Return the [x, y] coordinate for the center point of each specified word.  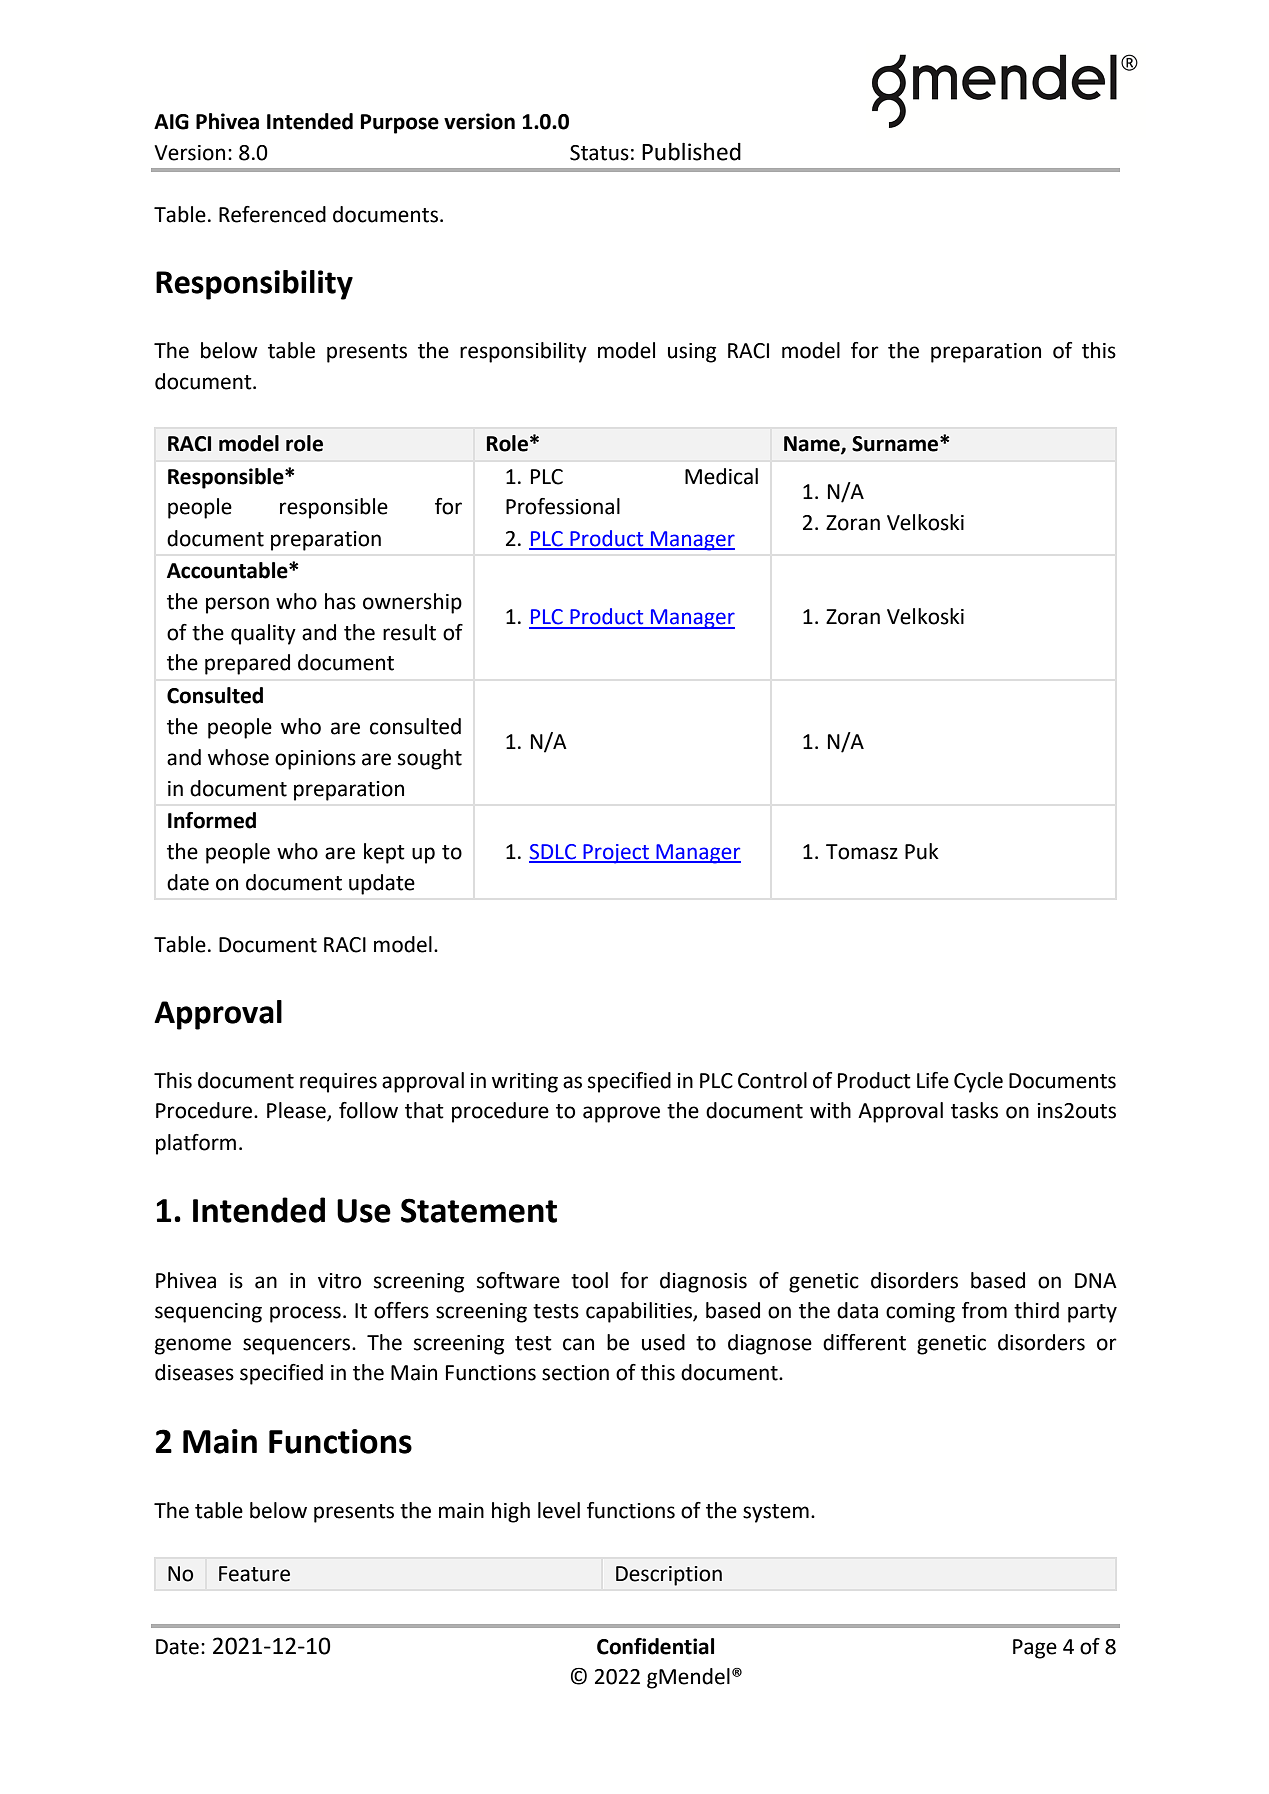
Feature [254, 1574]
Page [1035, 1649]
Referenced [272, 214]
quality [263, 634]
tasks [974, 1110]
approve [621, 1114]
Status [599, 153]
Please [297, 1111]
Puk [922, 851]
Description [669, 1576]
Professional [563, 506]
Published [691, 152]
